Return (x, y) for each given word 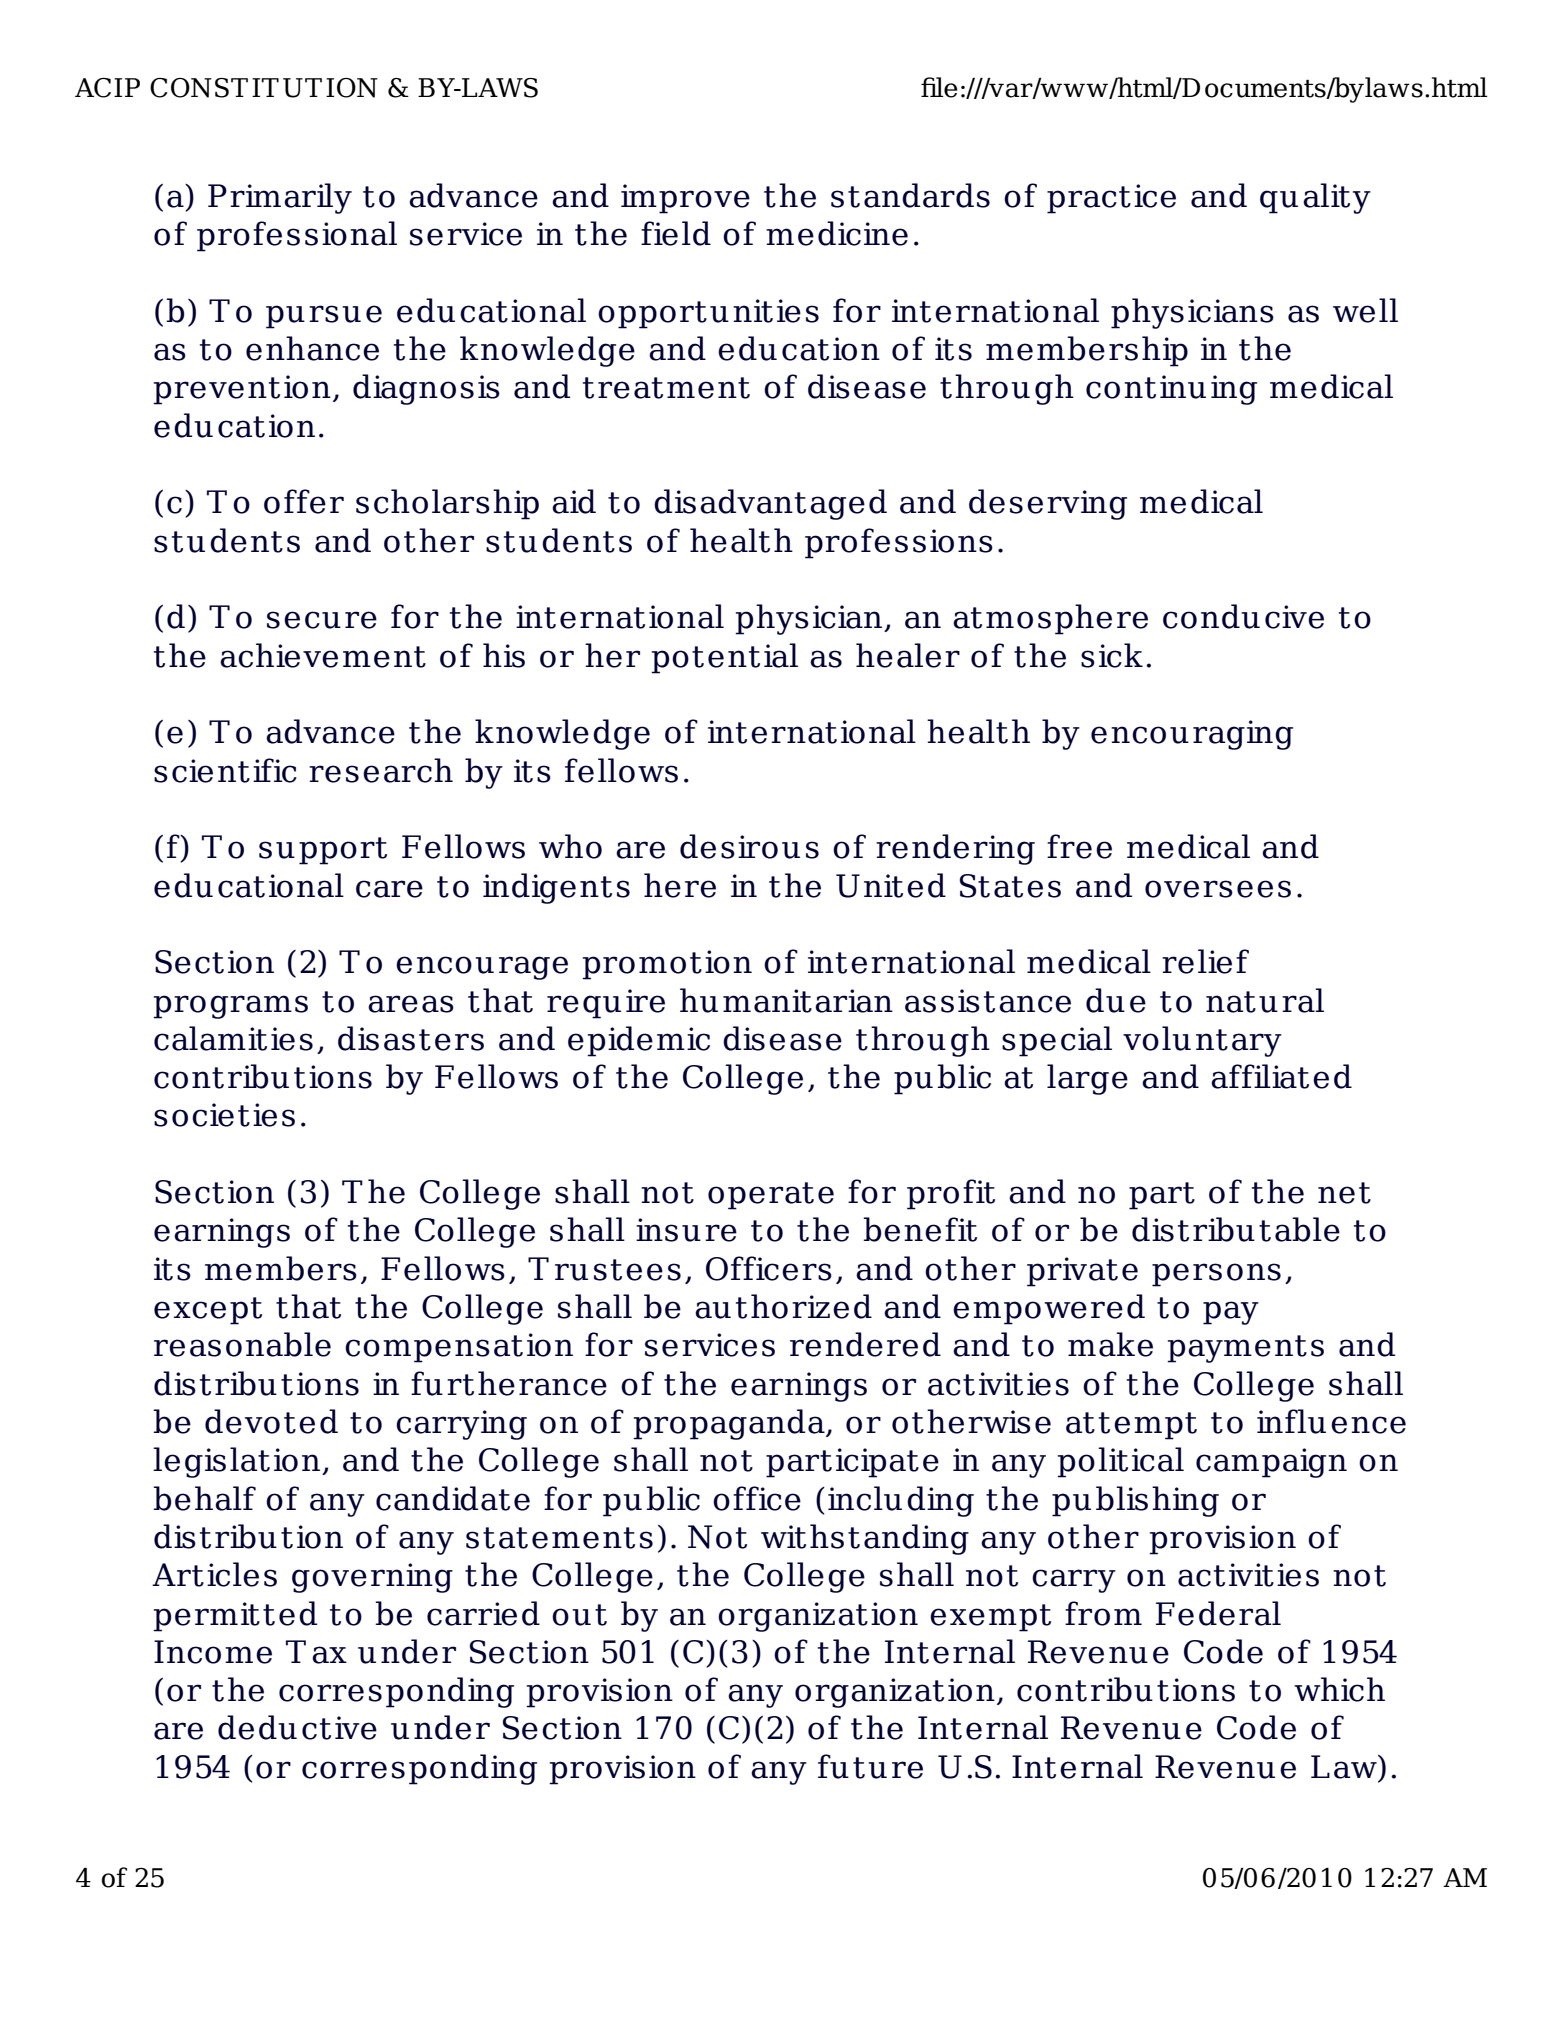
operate (771, 1196)
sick (1112, 655)
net (1344, 1193)
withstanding (865, 1539)
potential (724, 658)
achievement (323, 655)
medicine (837, 233)
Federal (1218, 1613)
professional (297, 236)
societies (224, 1115)
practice (1111, 199)
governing (372, 1578)
